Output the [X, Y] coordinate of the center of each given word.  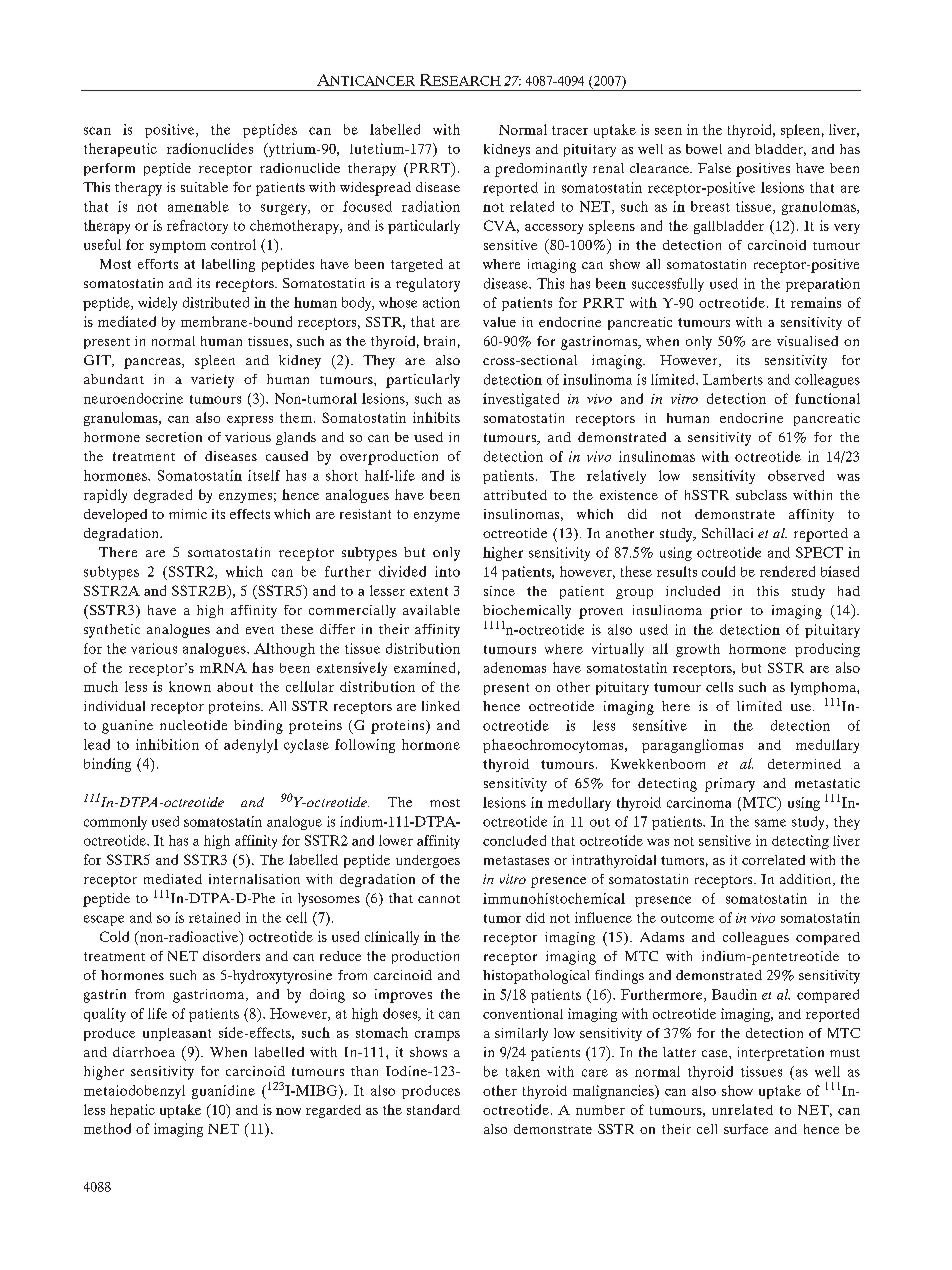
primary [730, 785]
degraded [163, 496]
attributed [515, 495]
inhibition [167, 744]
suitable [204, 187]
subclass [761, 495]
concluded [514, 840]
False [714, 168]
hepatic [132, 1111]
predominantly [541, 170]
